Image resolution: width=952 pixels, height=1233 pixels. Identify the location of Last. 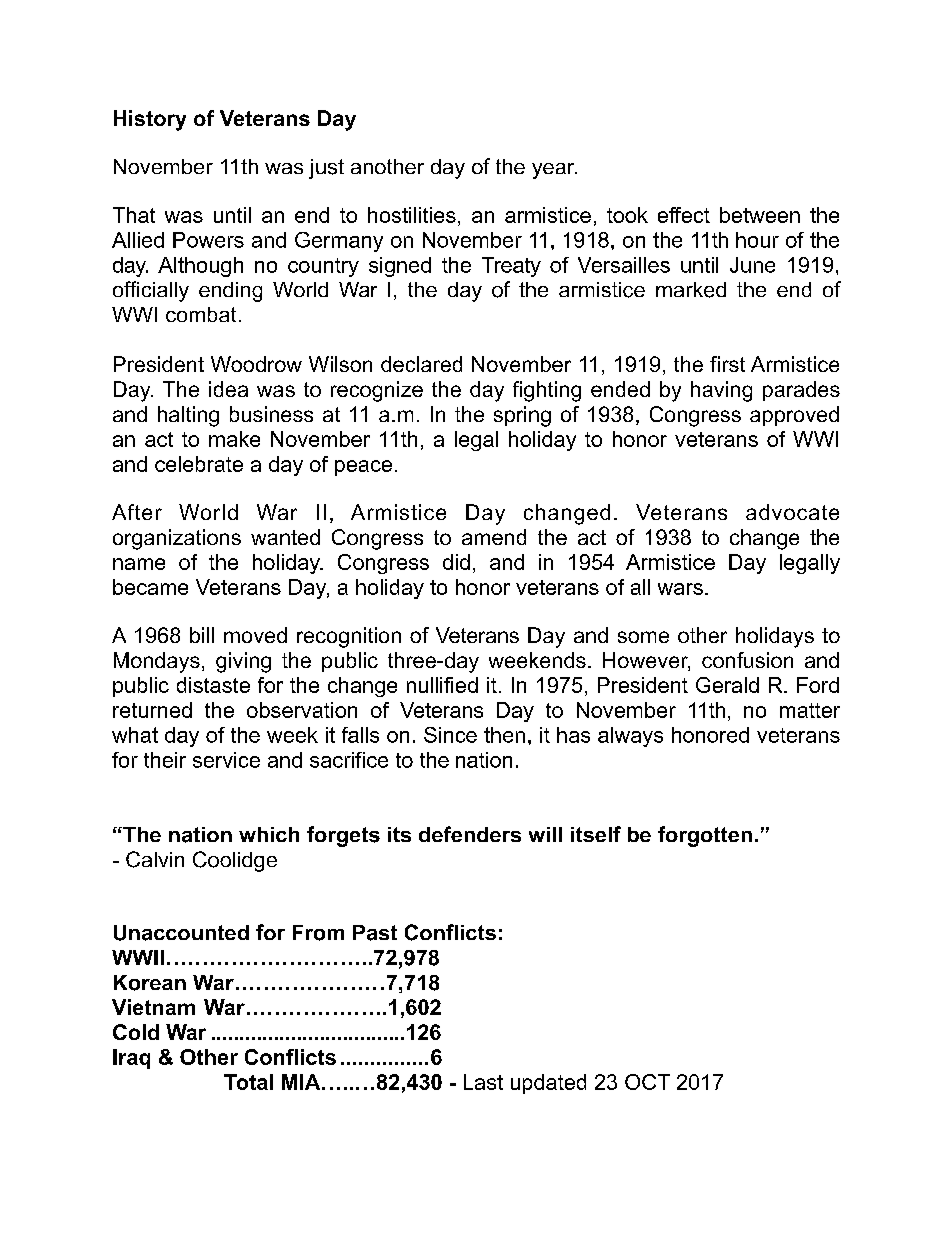
(483, 1082).
